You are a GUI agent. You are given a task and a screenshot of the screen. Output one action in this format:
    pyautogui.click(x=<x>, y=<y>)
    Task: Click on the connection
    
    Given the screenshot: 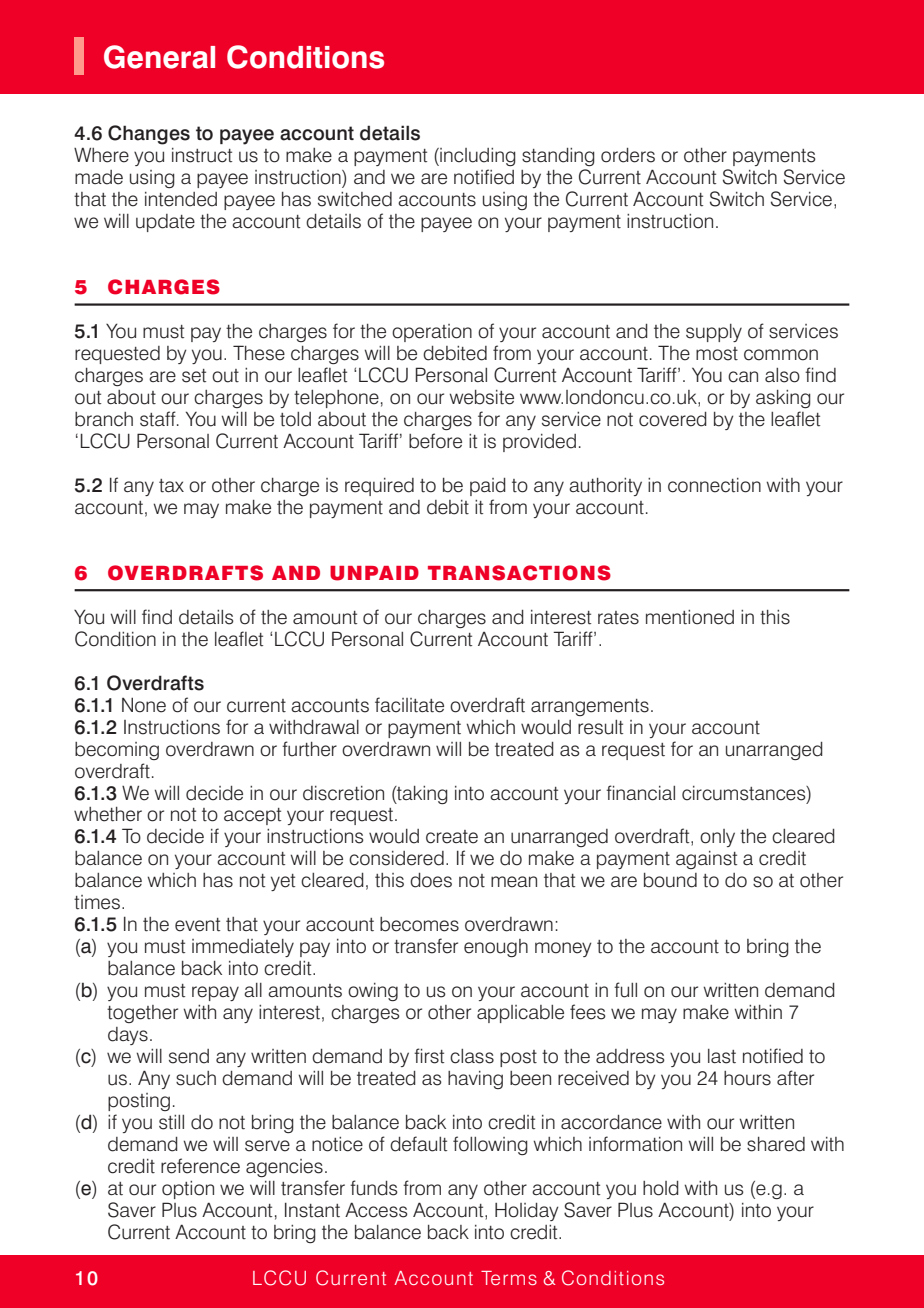 What is the action you would take?
    pyautogui.click(x=714, y=485)
